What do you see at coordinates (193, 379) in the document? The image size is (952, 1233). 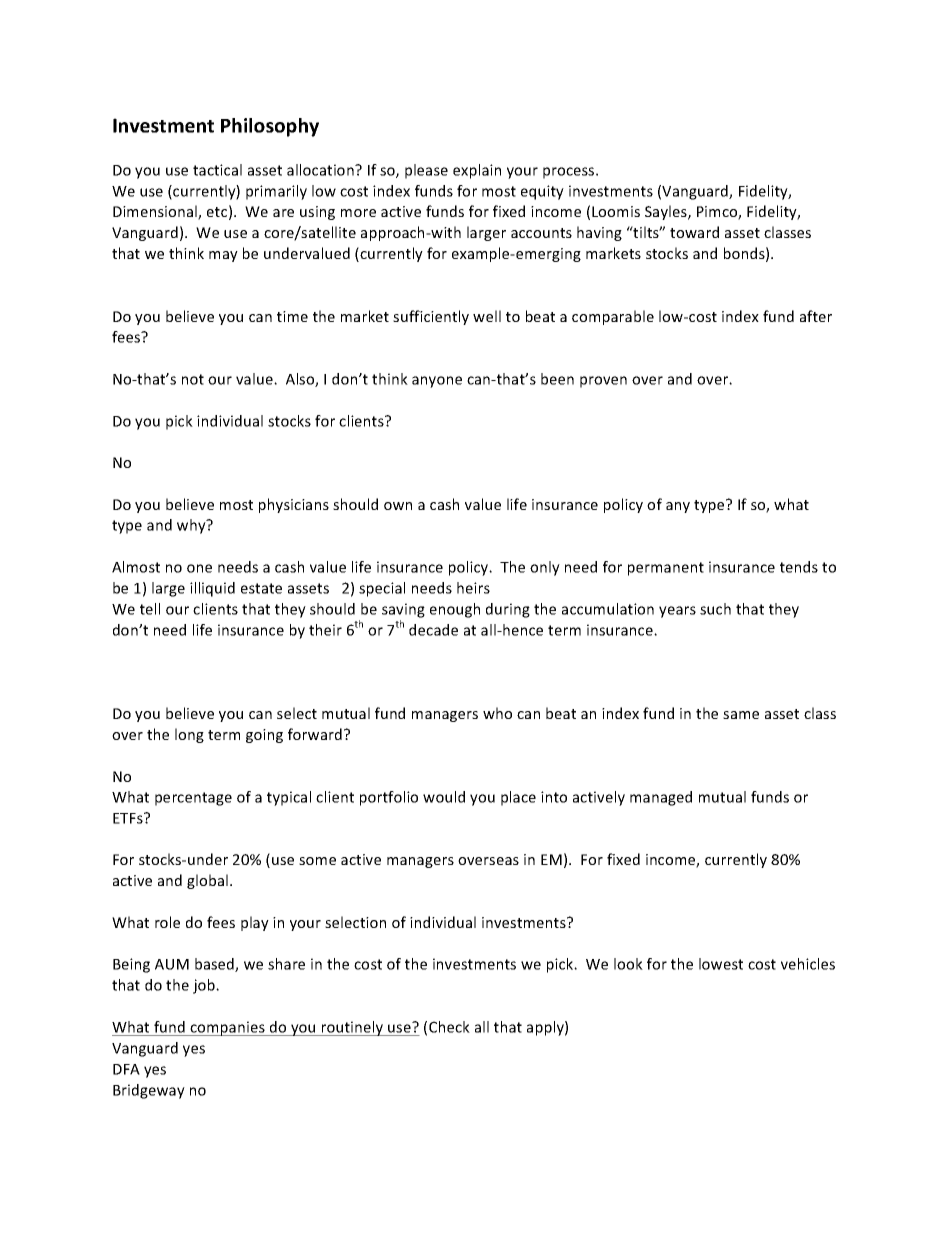 I see `not` at bounding box center [193, 379].
